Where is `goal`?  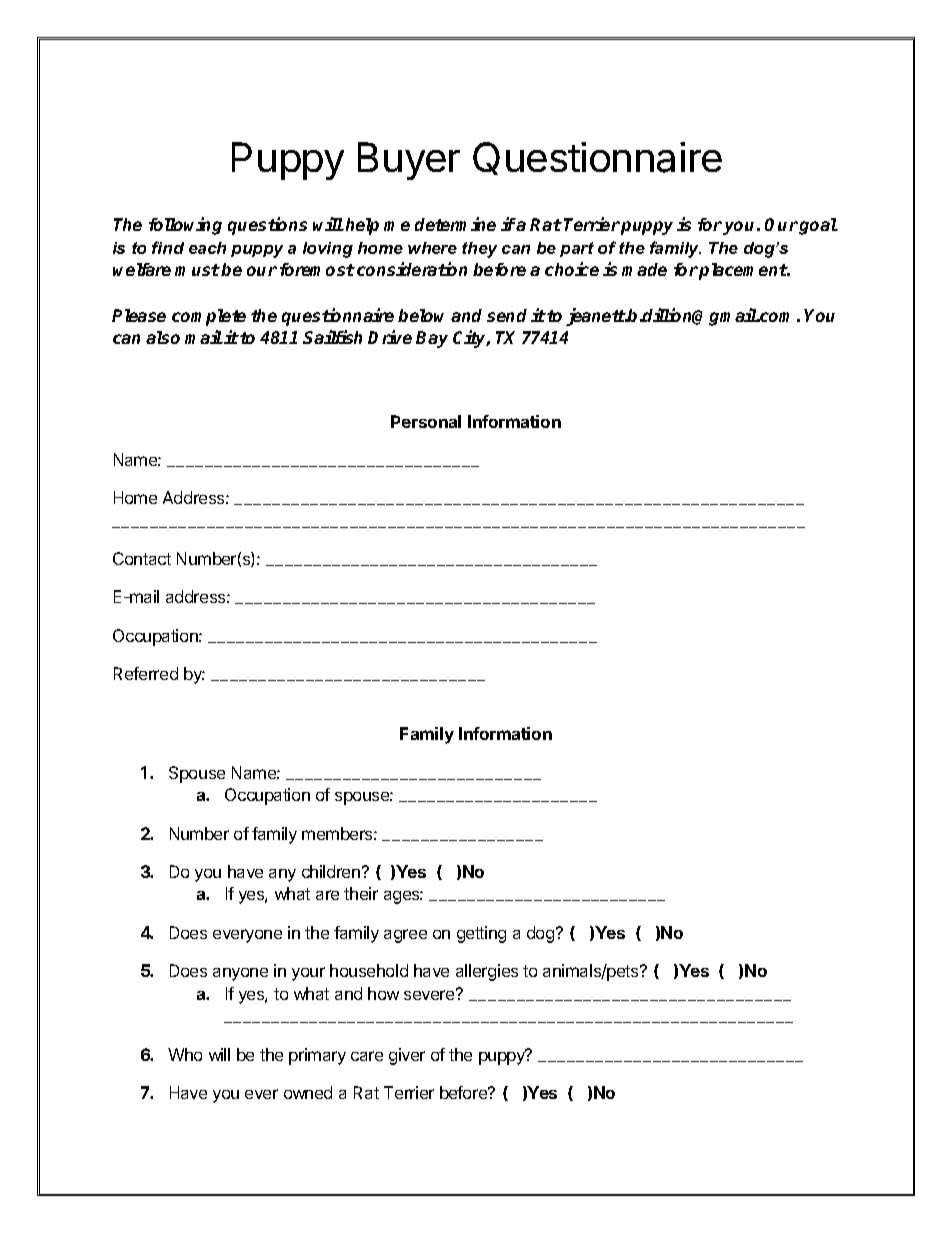
goal is located at coordinates (818, 226).
